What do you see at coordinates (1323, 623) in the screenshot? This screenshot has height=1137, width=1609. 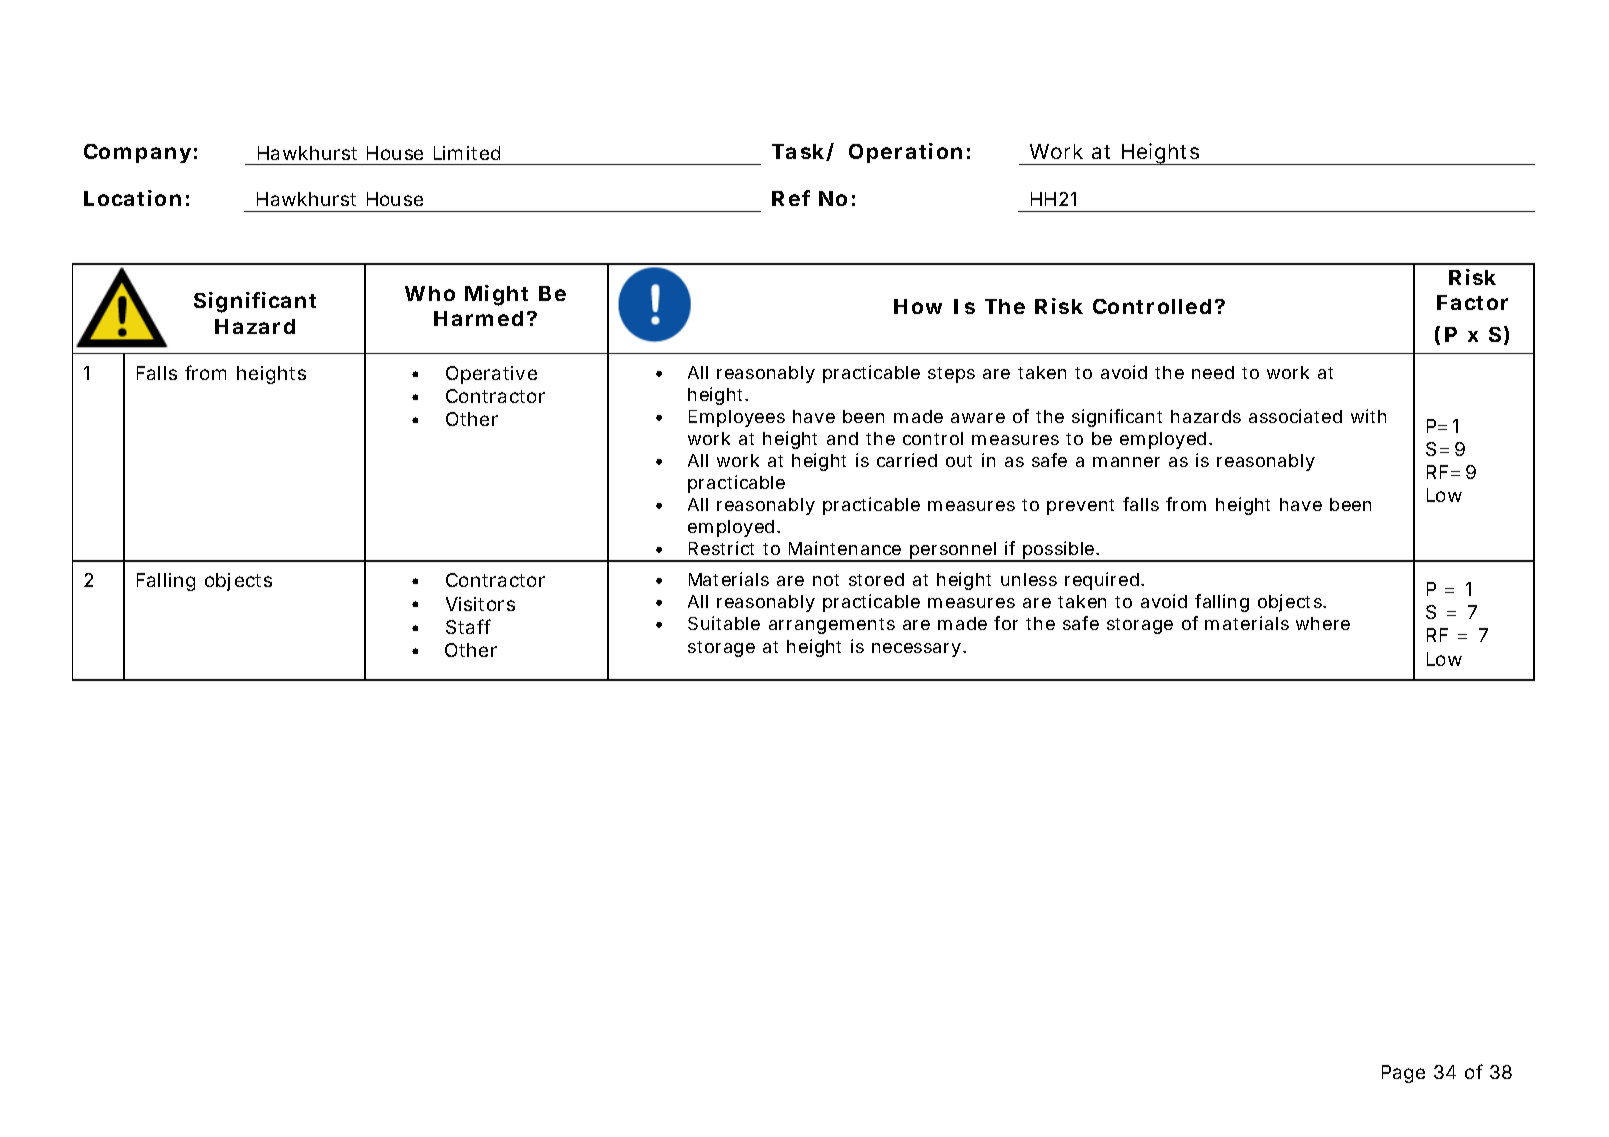 I see `where` at bounding box center [1323, 623].
